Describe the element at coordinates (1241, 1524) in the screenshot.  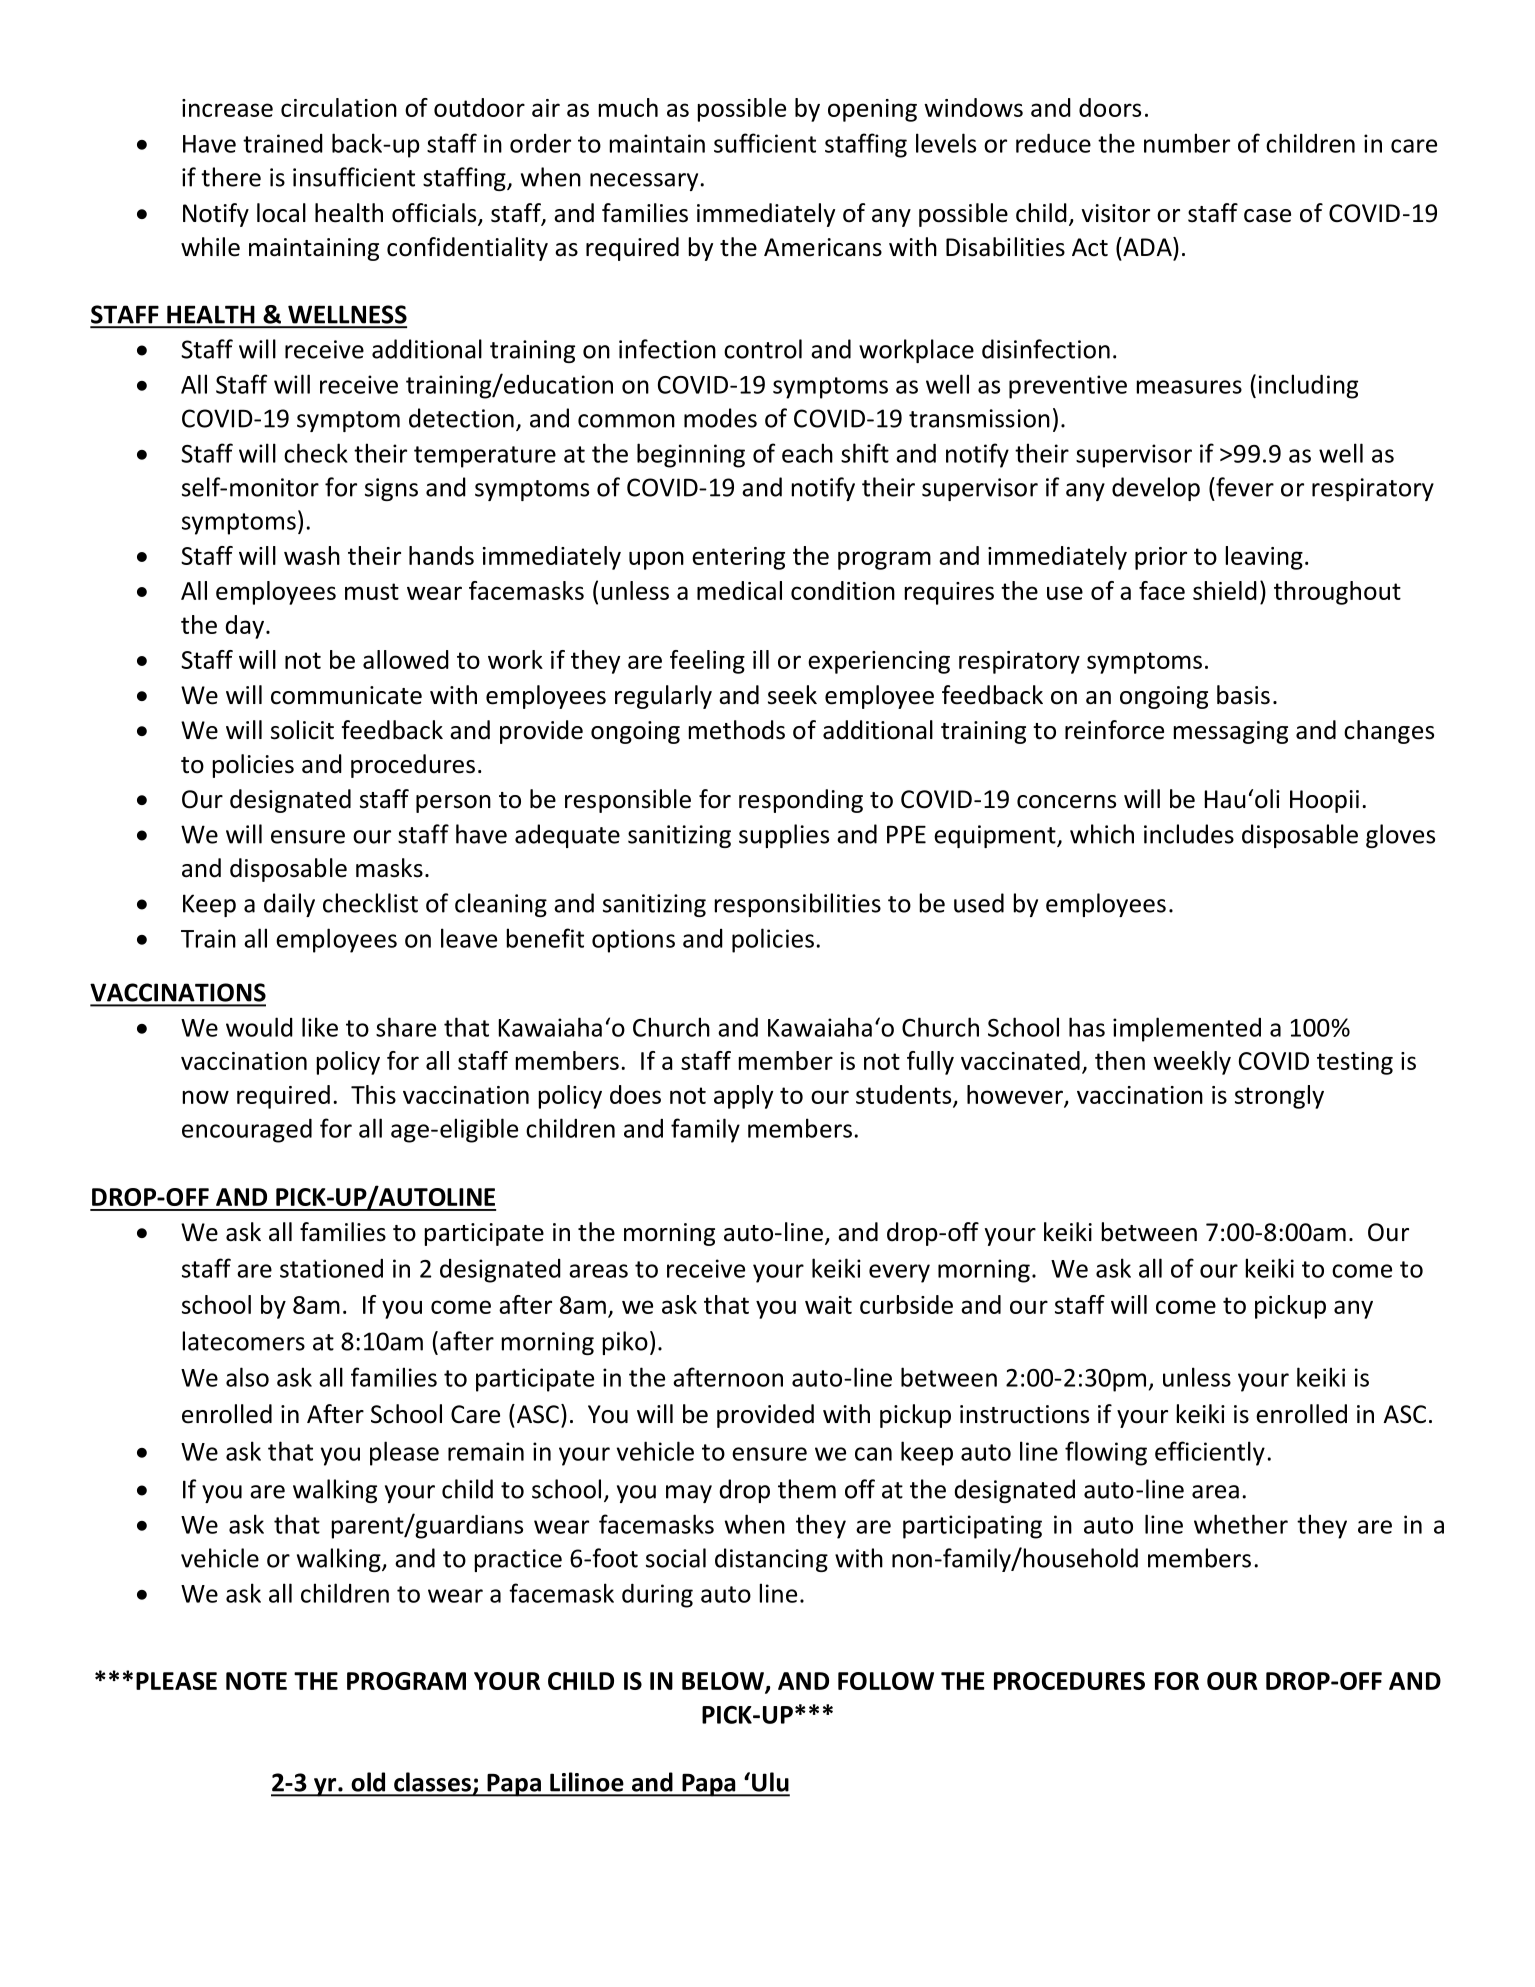
I see `whether` at that location.
